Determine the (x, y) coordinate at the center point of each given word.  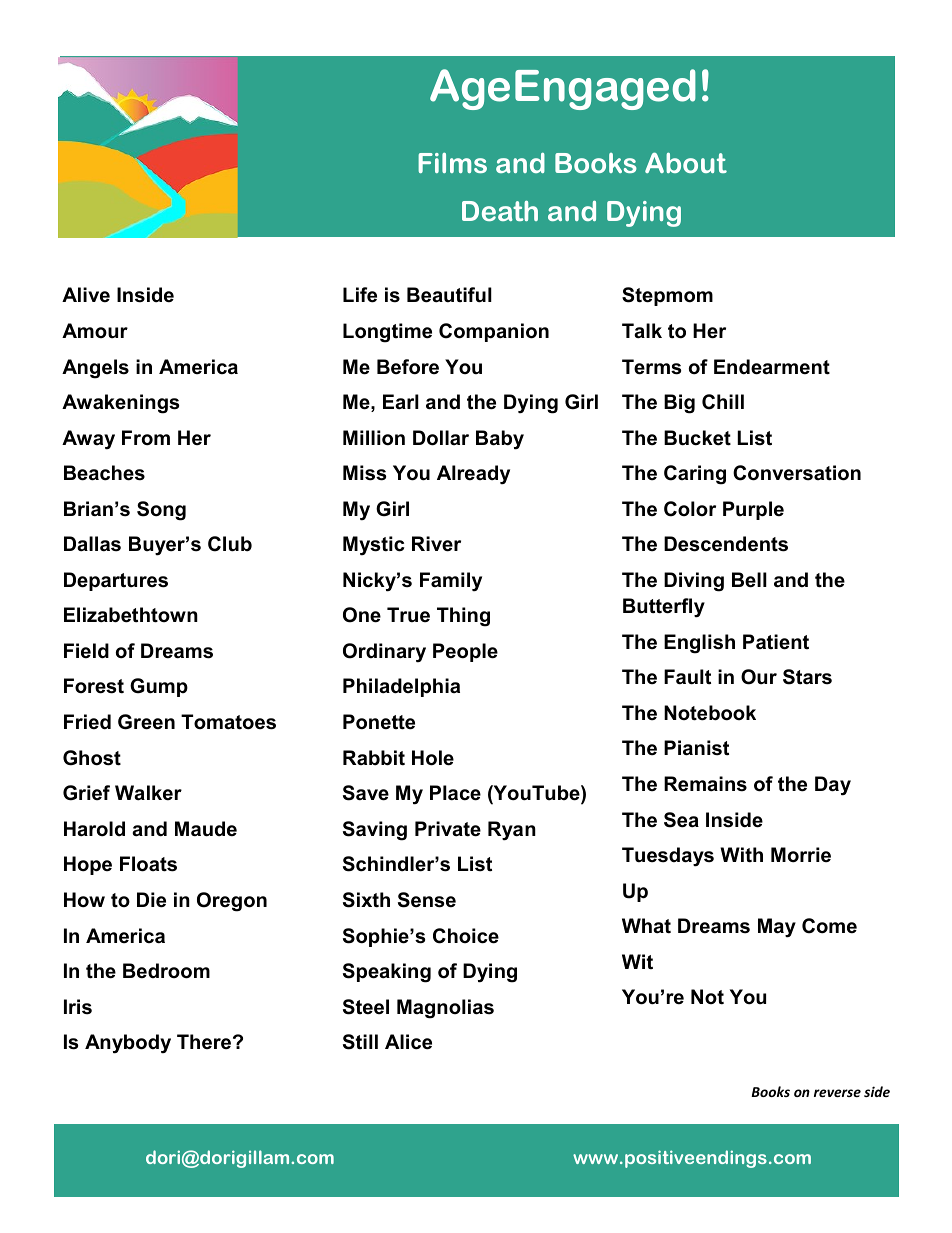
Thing (463, 617)
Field (86, 651)
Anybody (128, 1044)
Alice (408, 1042)
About (686, 162)
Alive (86, 295)
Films (452, 163)
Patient (776, 642)
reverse (837, 1093)
